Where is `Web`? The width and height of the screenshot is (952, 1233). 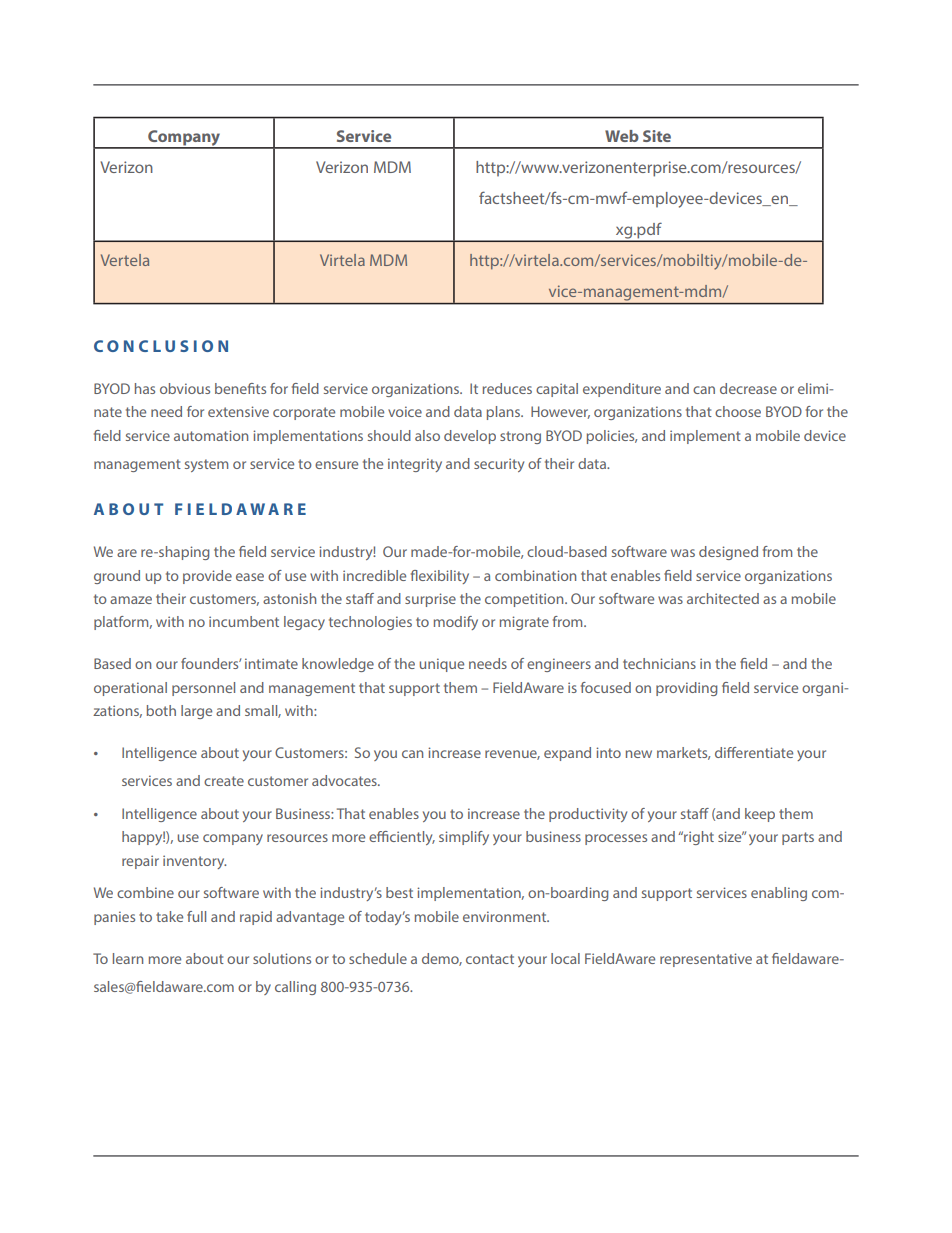
Web is located at coordinates (622, 136).
